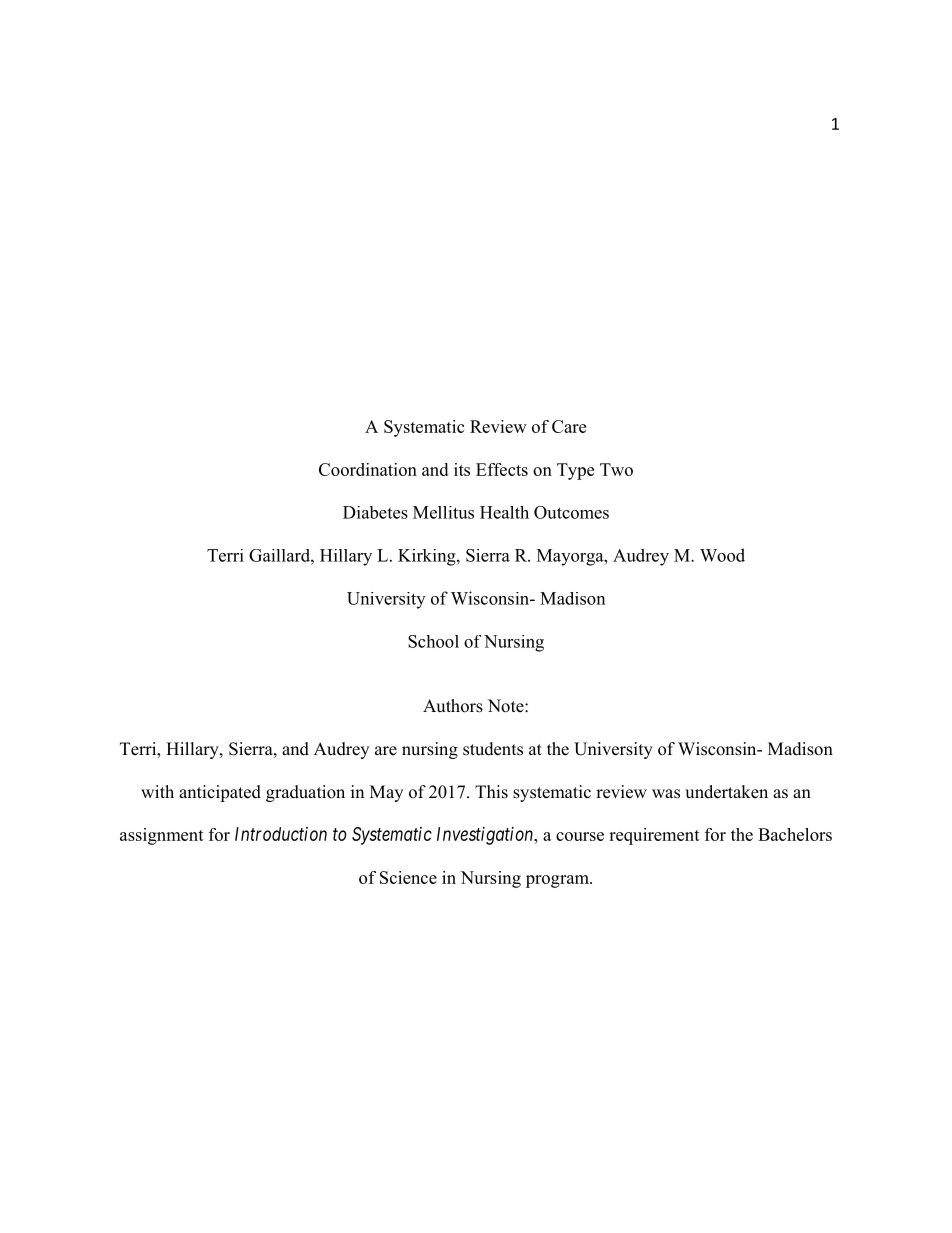  What do you see at coordinates (375, 512) in the screenshot?
I see `Diabetes` at bounding box center [375, 512].
